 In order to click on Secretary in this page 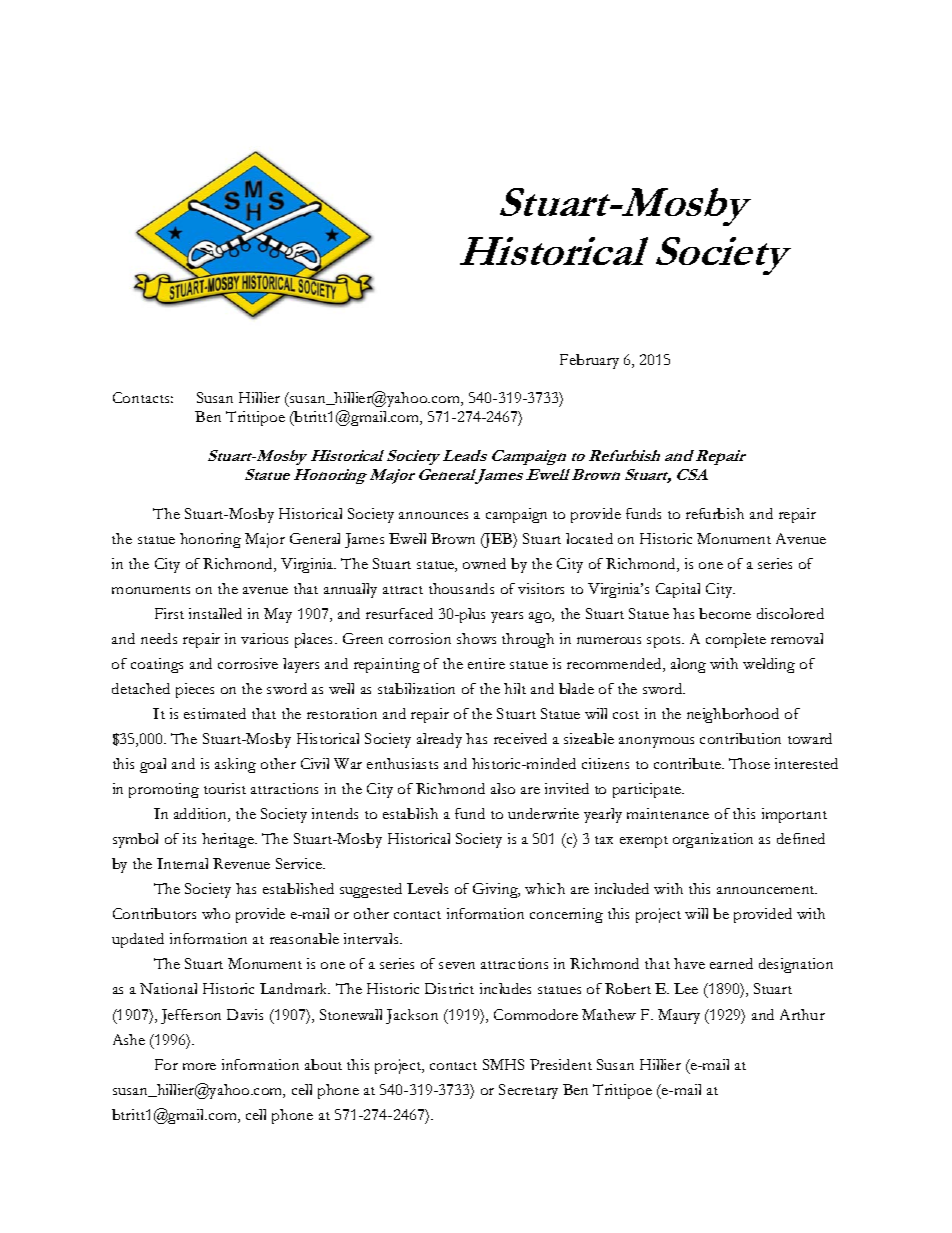, I will do `click(528, 1091)`.
